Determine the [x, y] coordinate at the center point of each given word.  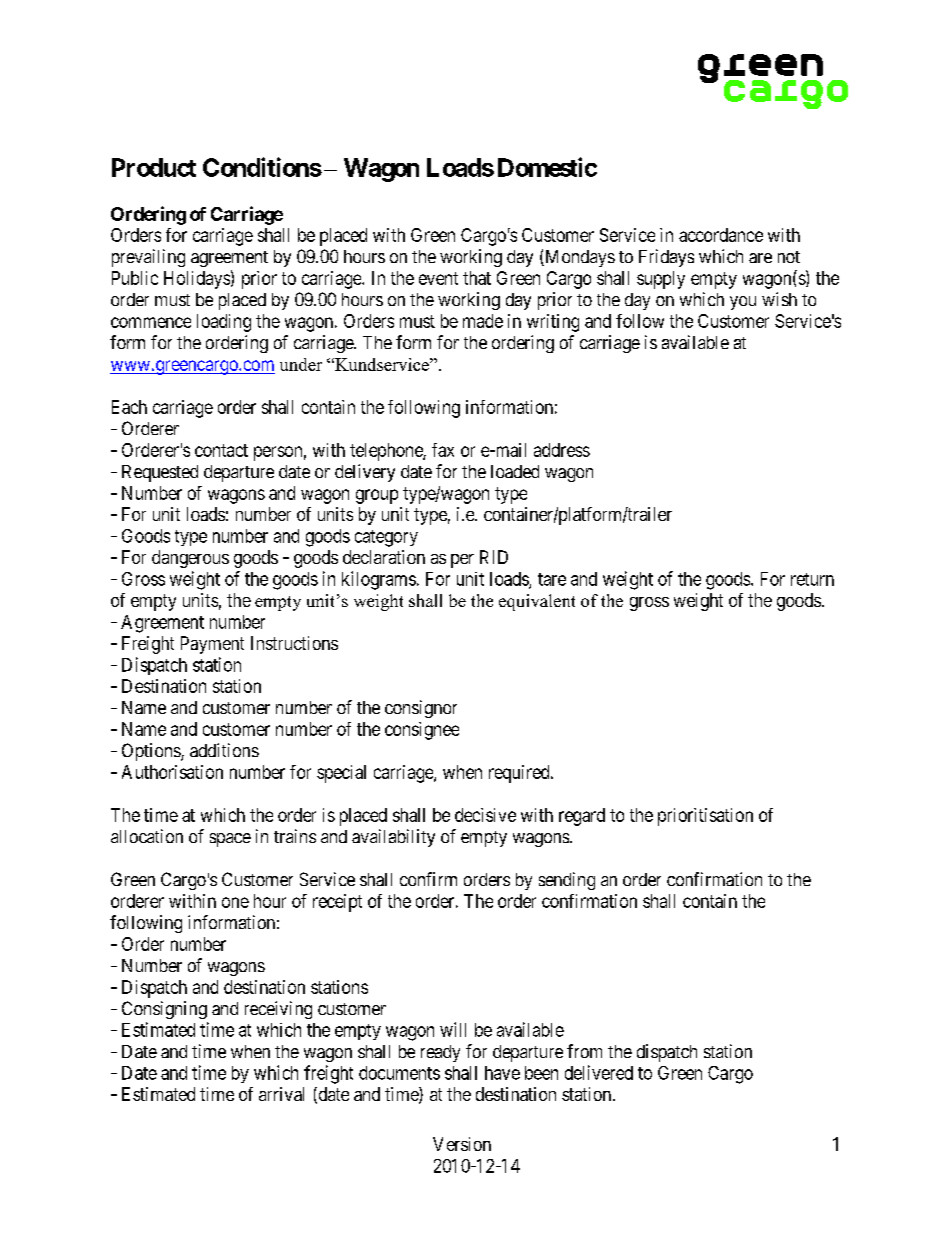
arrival [281, 1094]
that [477, 278]
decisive [485, 815]
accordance [721, 235]
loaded [515, 471]
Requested [160, 473]
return [812, 579]
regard [582, 817]
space [230, 840]
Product [154, 167]
